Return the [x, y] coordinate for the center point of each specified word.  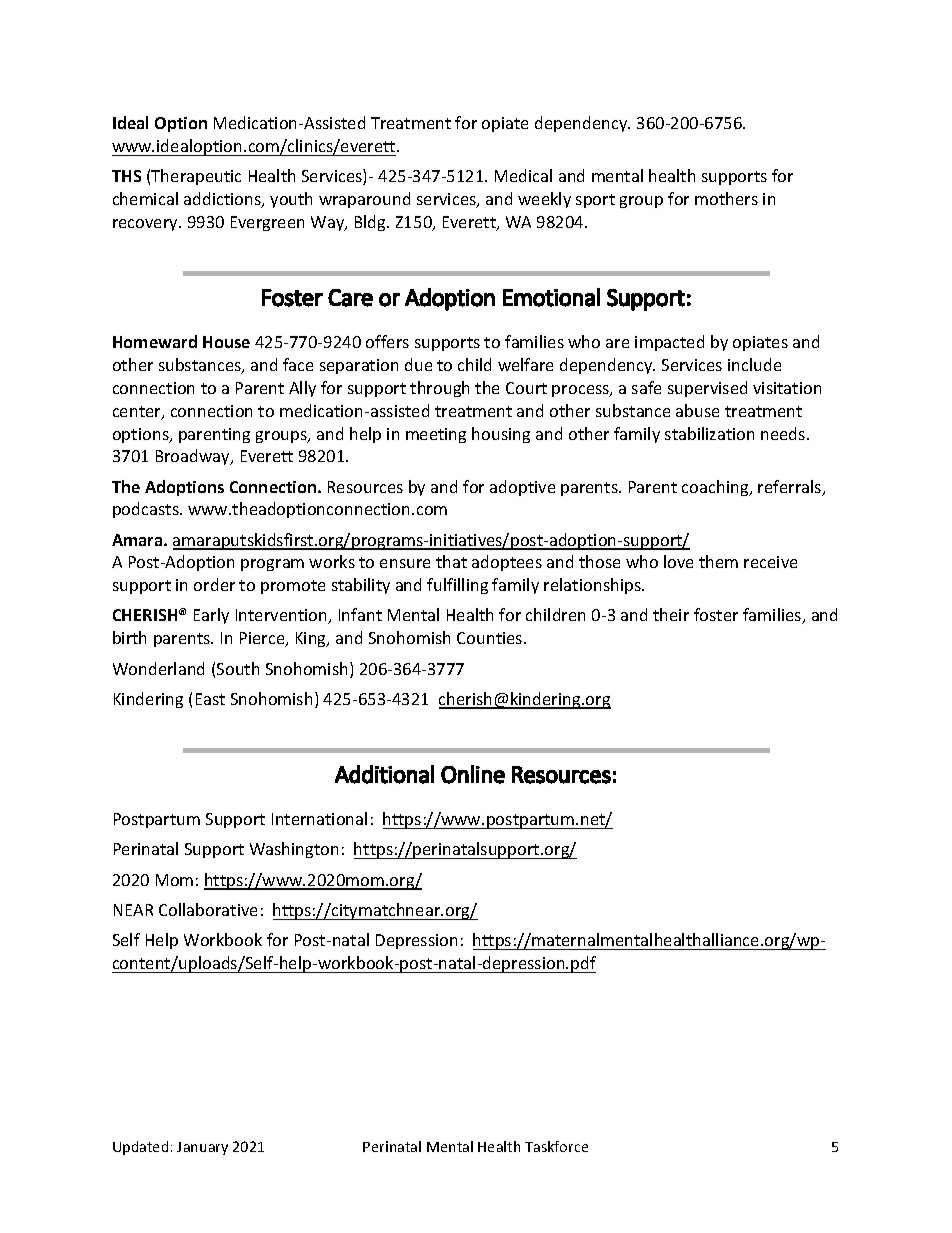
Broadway [194, 457]
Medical [523, 175]
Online [473, 774]
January [202, 1148]
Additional [384, 774]
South [238, 668]
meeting [436, 435]
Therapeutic [196, 177]
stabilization [709, 433]
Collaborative [208, 909]
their [671, 614]
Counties [491, 638]
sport [595, 201]
